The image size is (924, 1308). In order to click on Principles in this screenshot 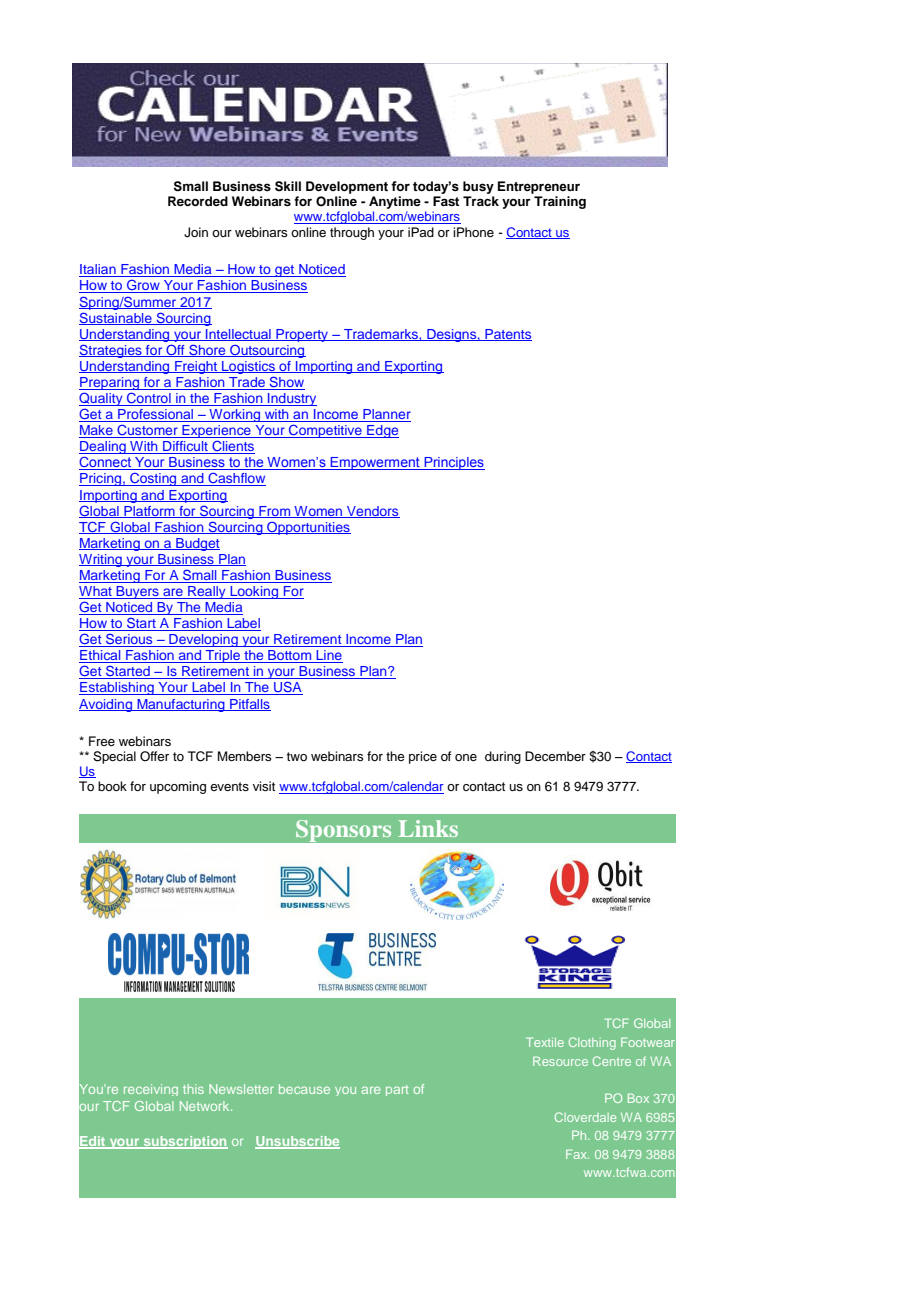, I will do `click(453, 463)`.
